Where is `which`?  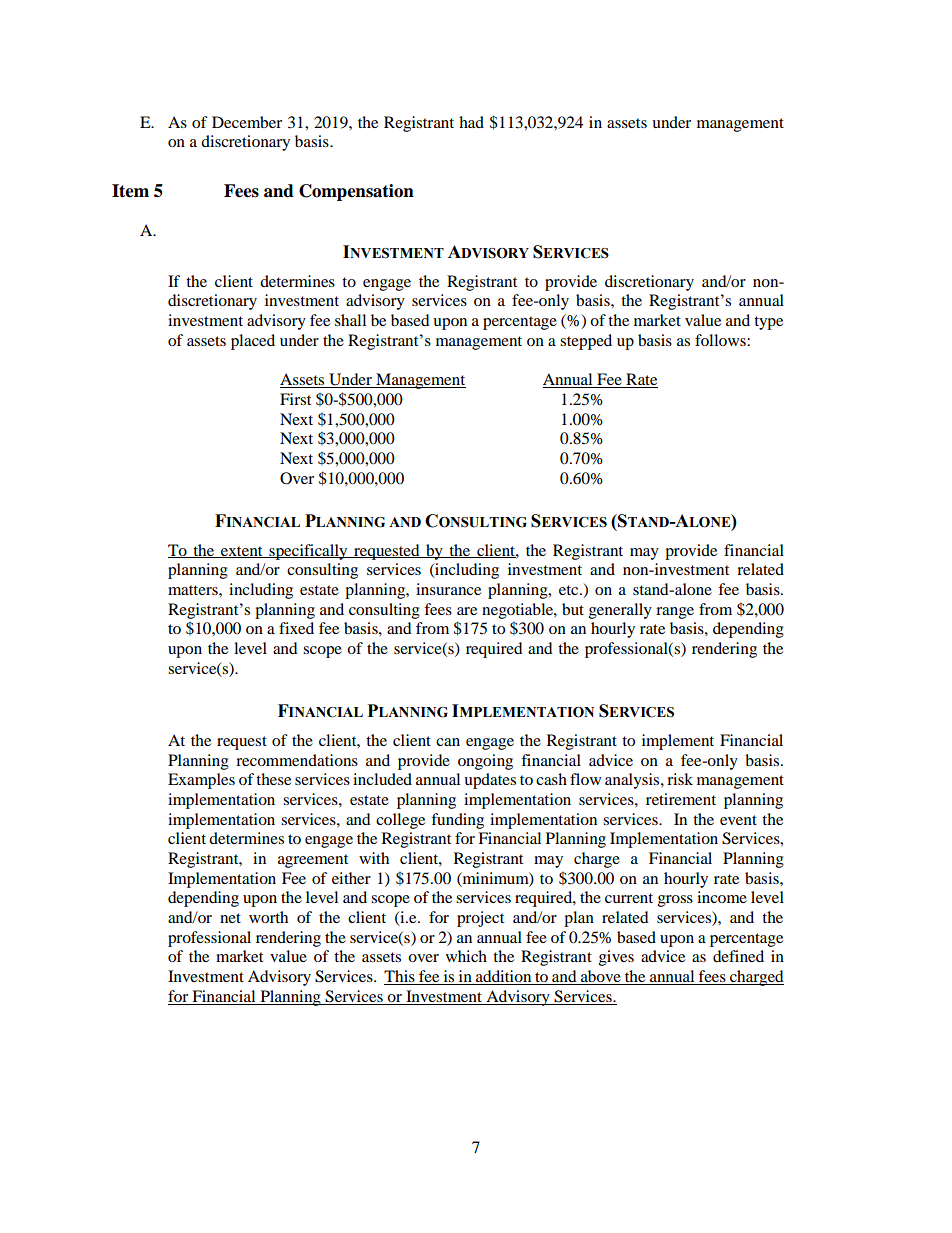 which is located at coordinates (466, 956).
